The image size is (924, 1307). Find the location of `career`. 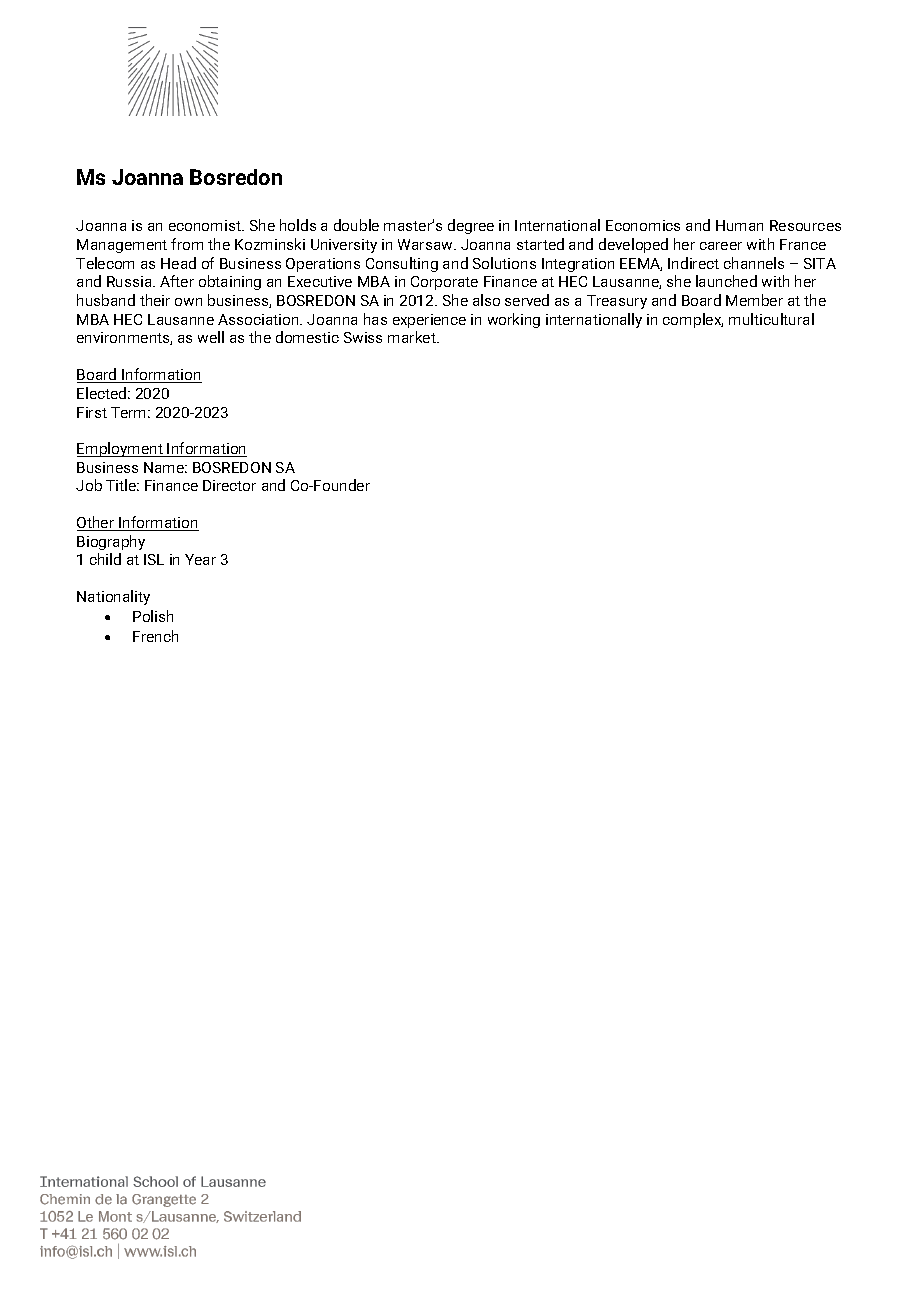

career is located at coordinates (721, 246).
